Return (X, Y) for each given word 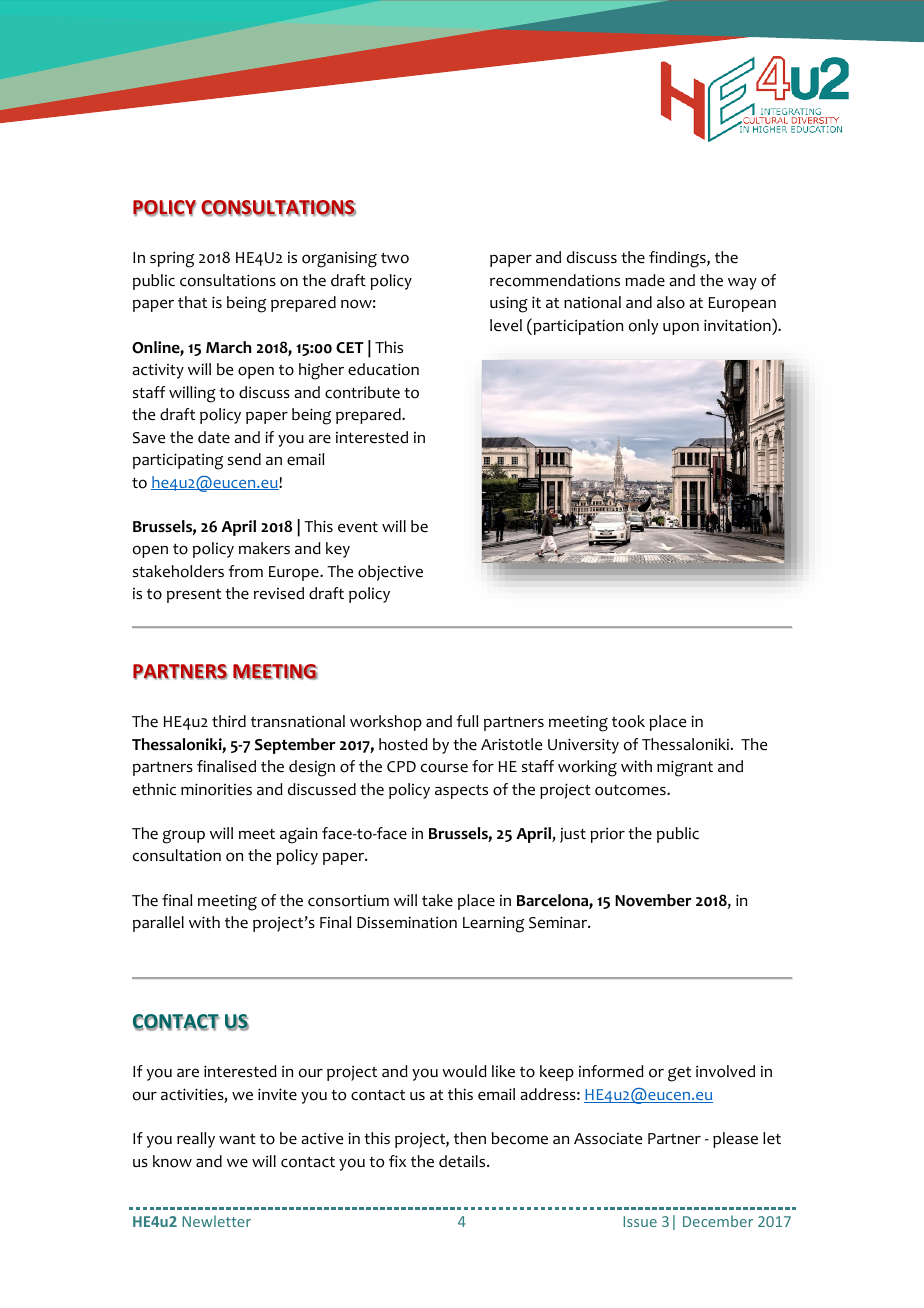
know (172, 1161)
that (192, 302)
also (671, 302)
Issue (640, 1221)
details (463, 1161)
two (395, 258)
